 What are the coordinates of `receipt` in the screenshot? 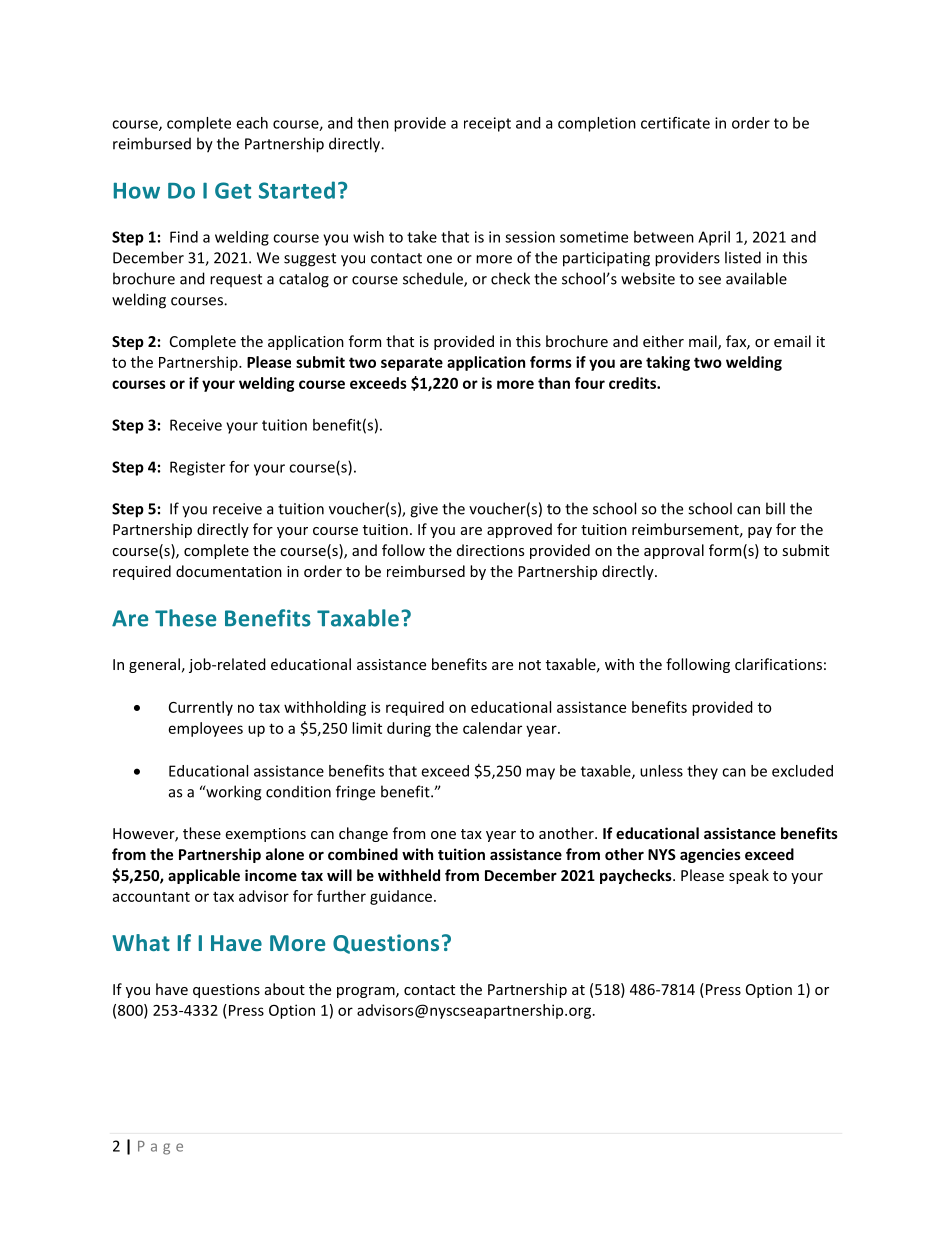 It's located at (487, 124).
